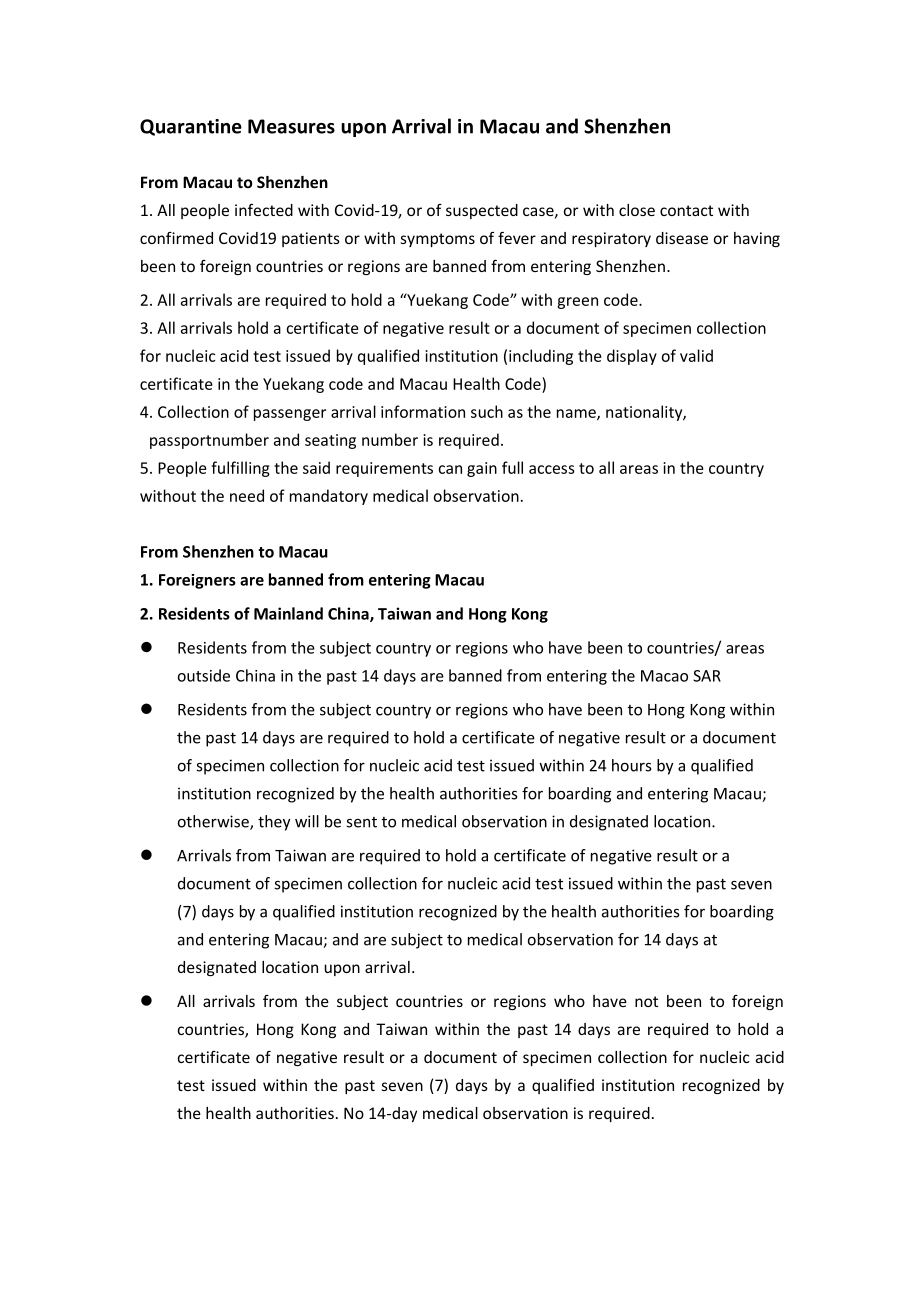 Image resolution: width=924 pixels, height=1308 pixels. I want to click on Mainland, so click(288, 613).
